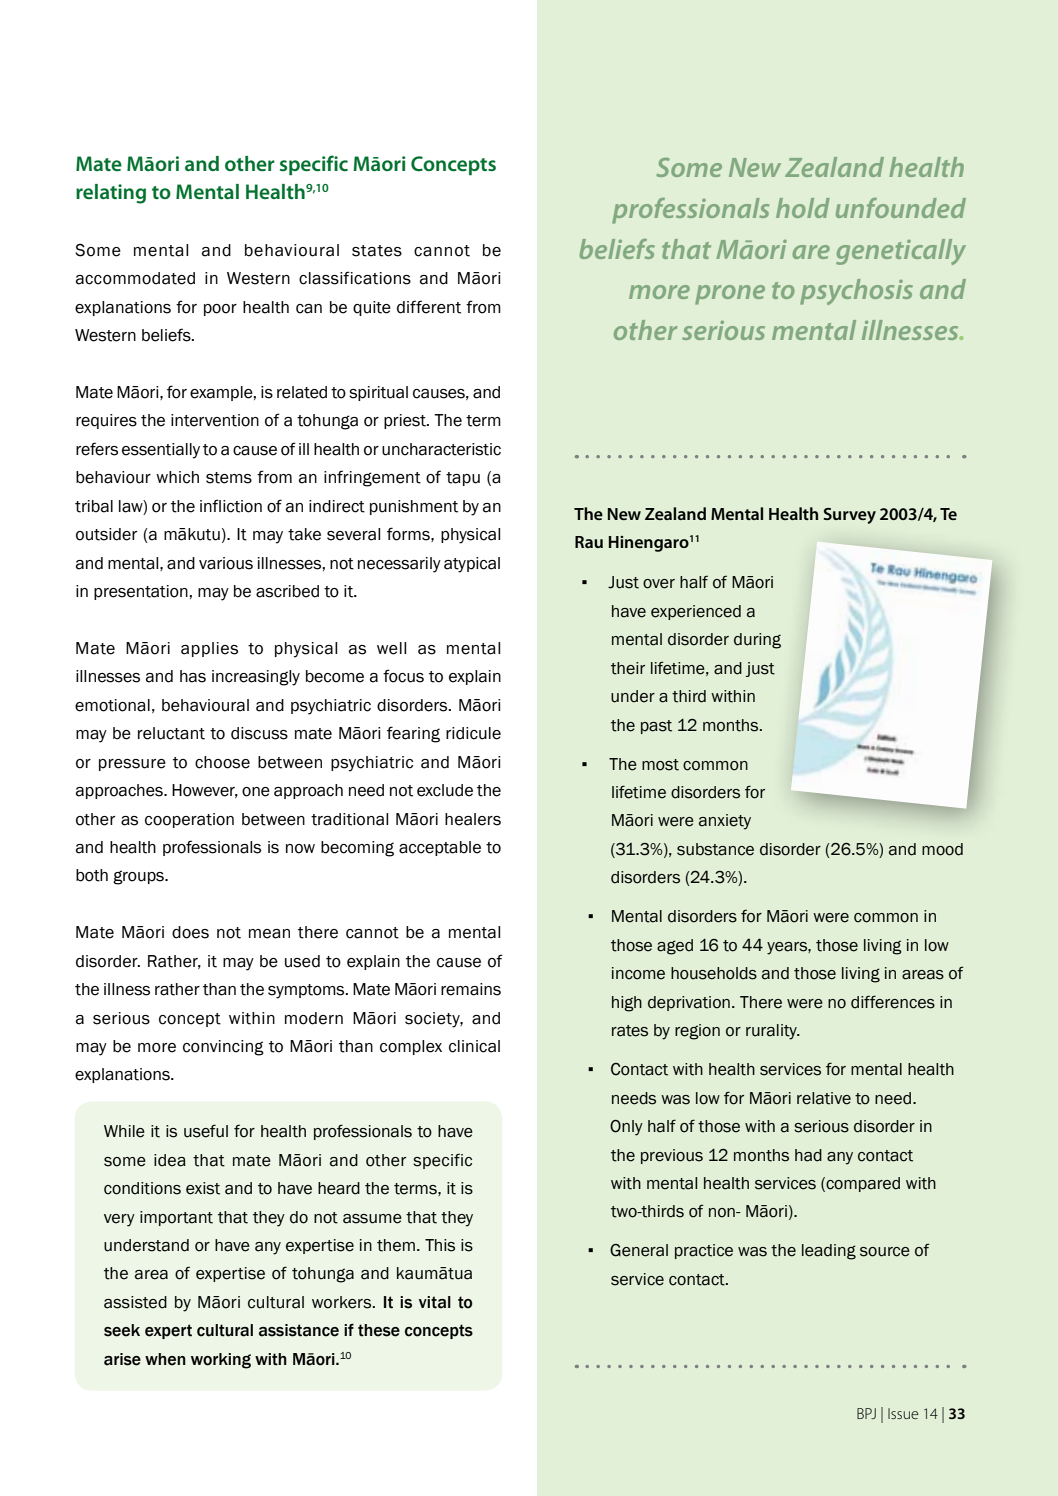  What do you see at coordinates (893, 1002) in the image?
I see `differences` at bounding box center [893, 1002].
